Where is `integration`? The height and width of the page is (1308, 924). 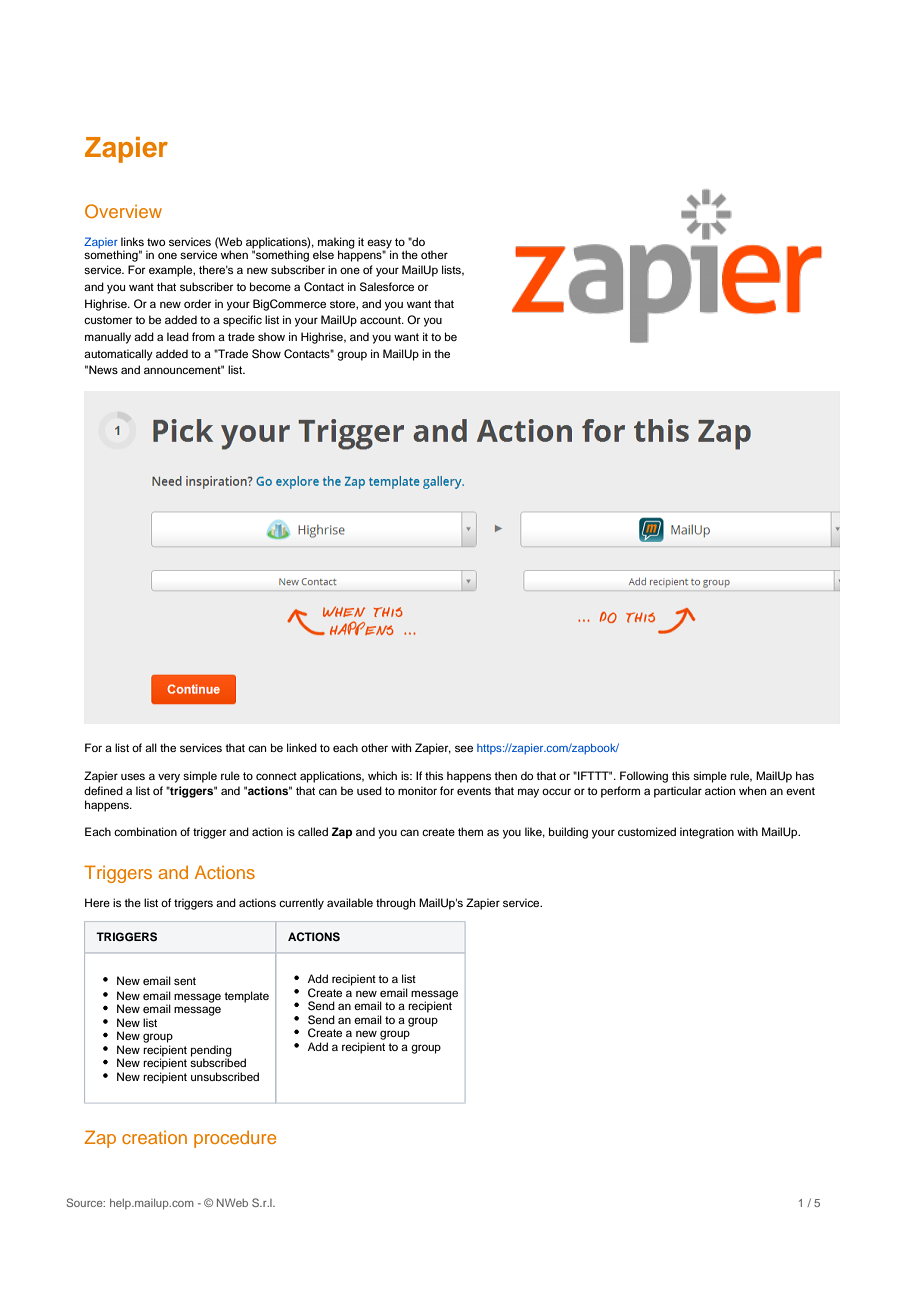
integration is located at coordinates (707, 833).
